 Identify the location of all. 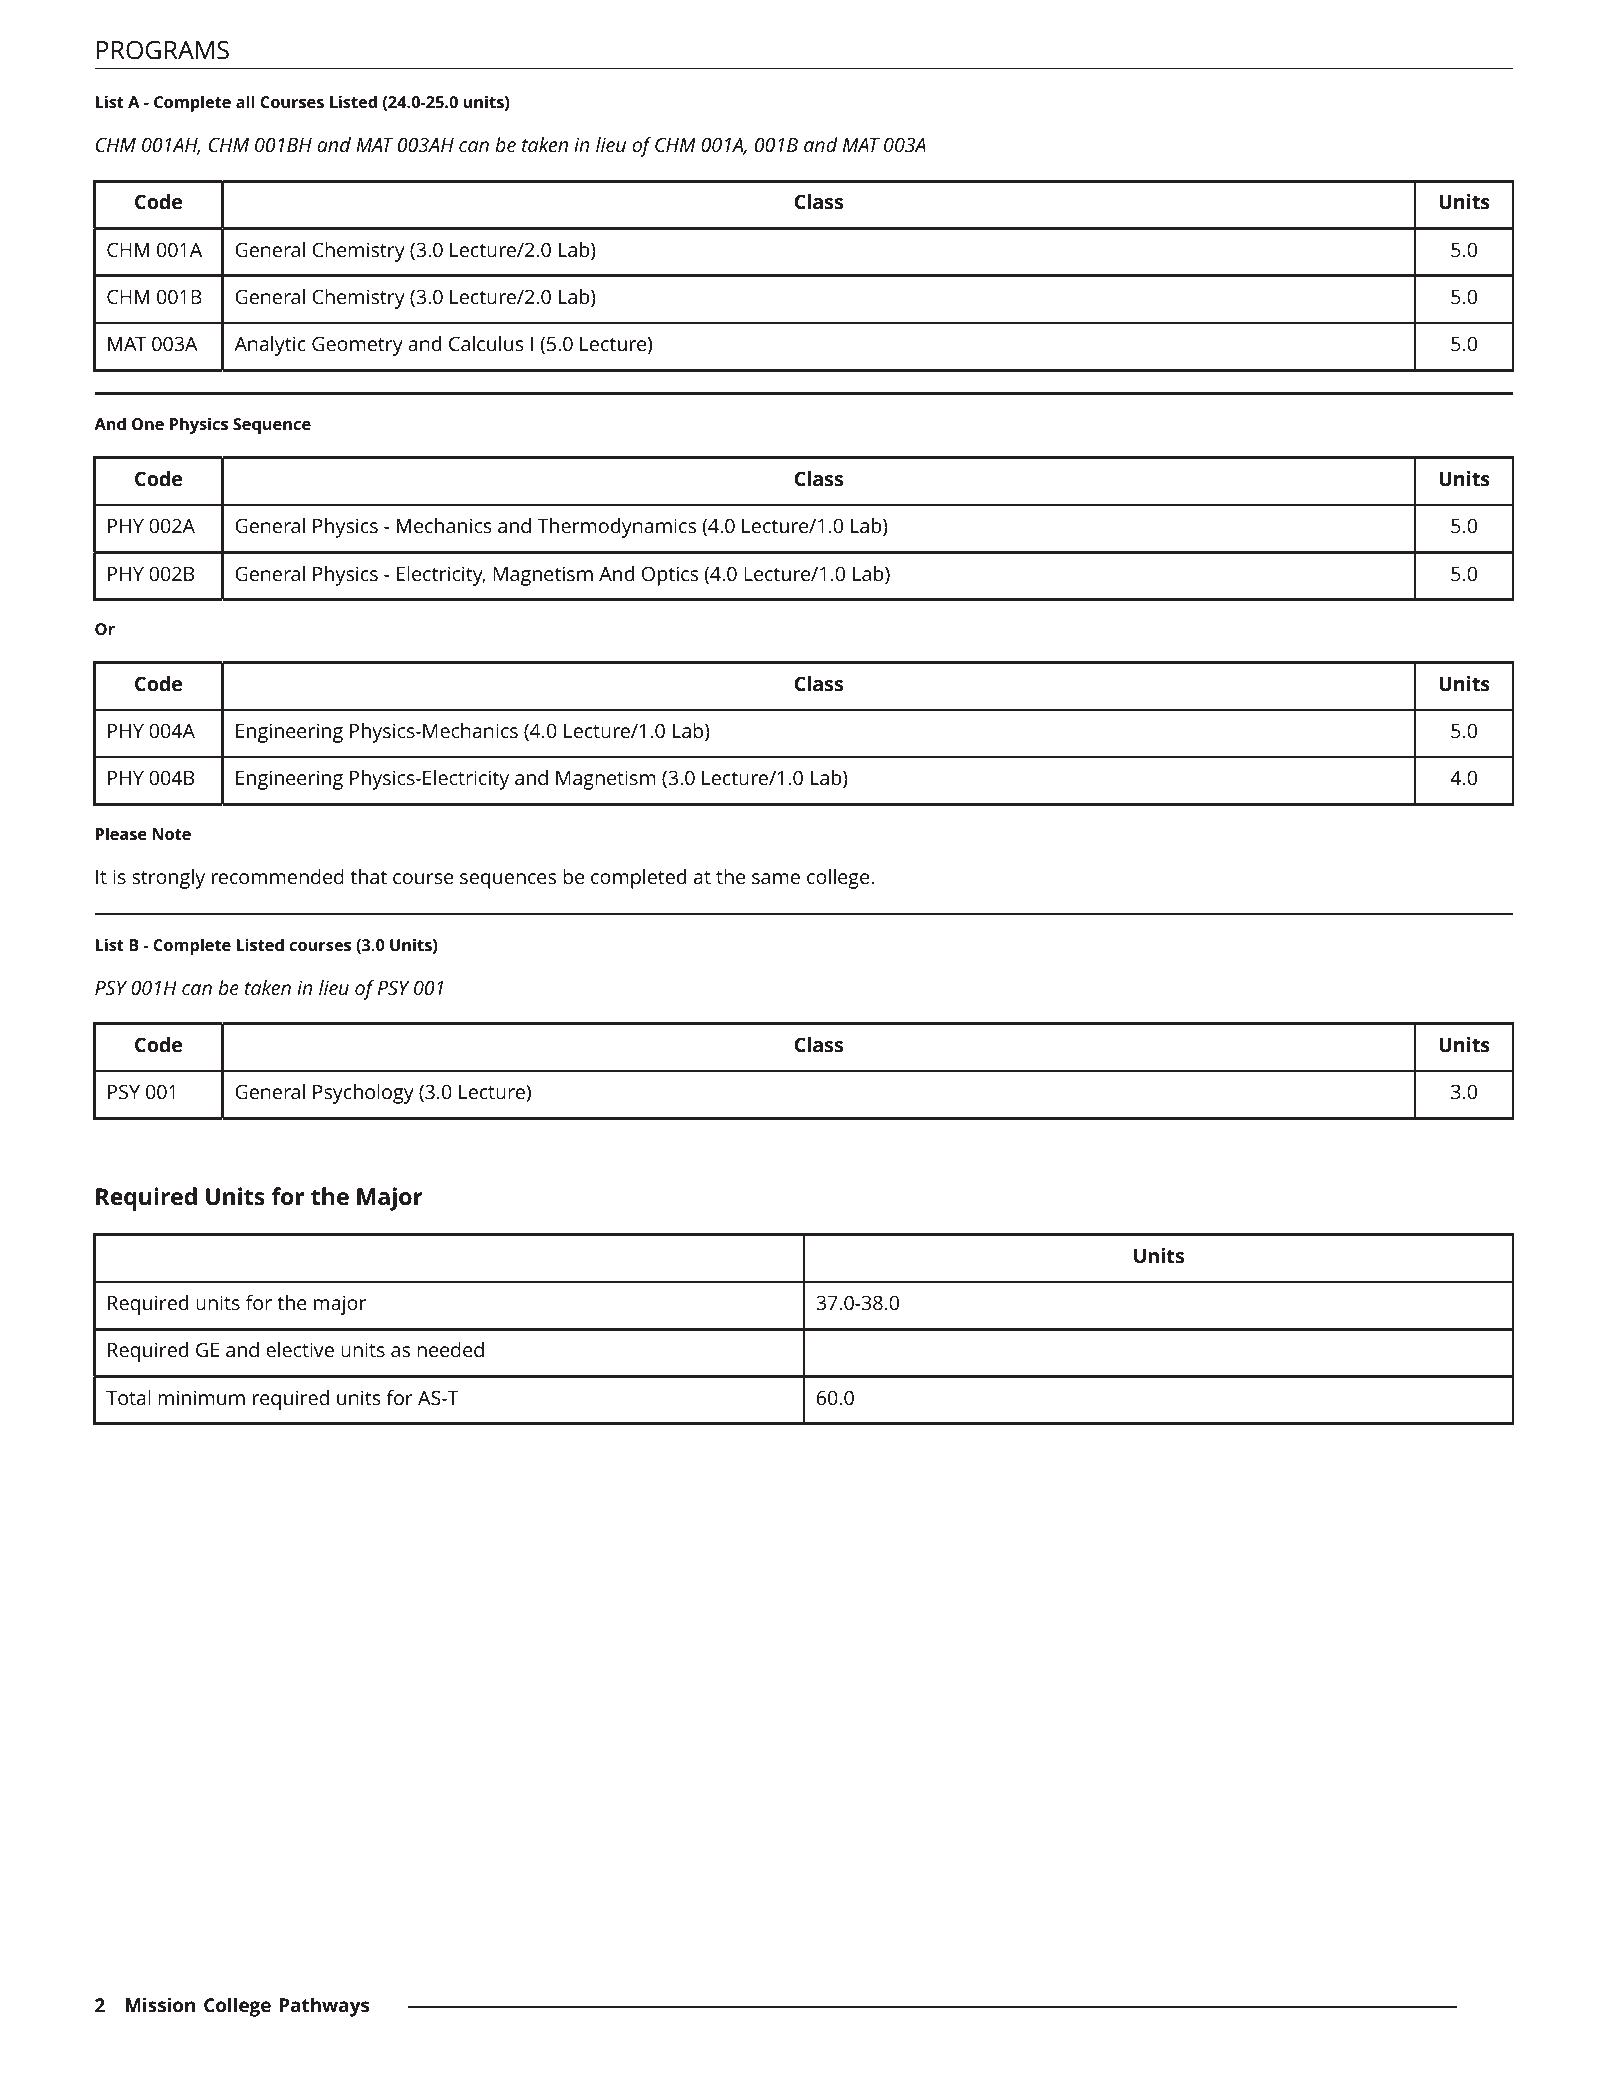
(245, 101).
